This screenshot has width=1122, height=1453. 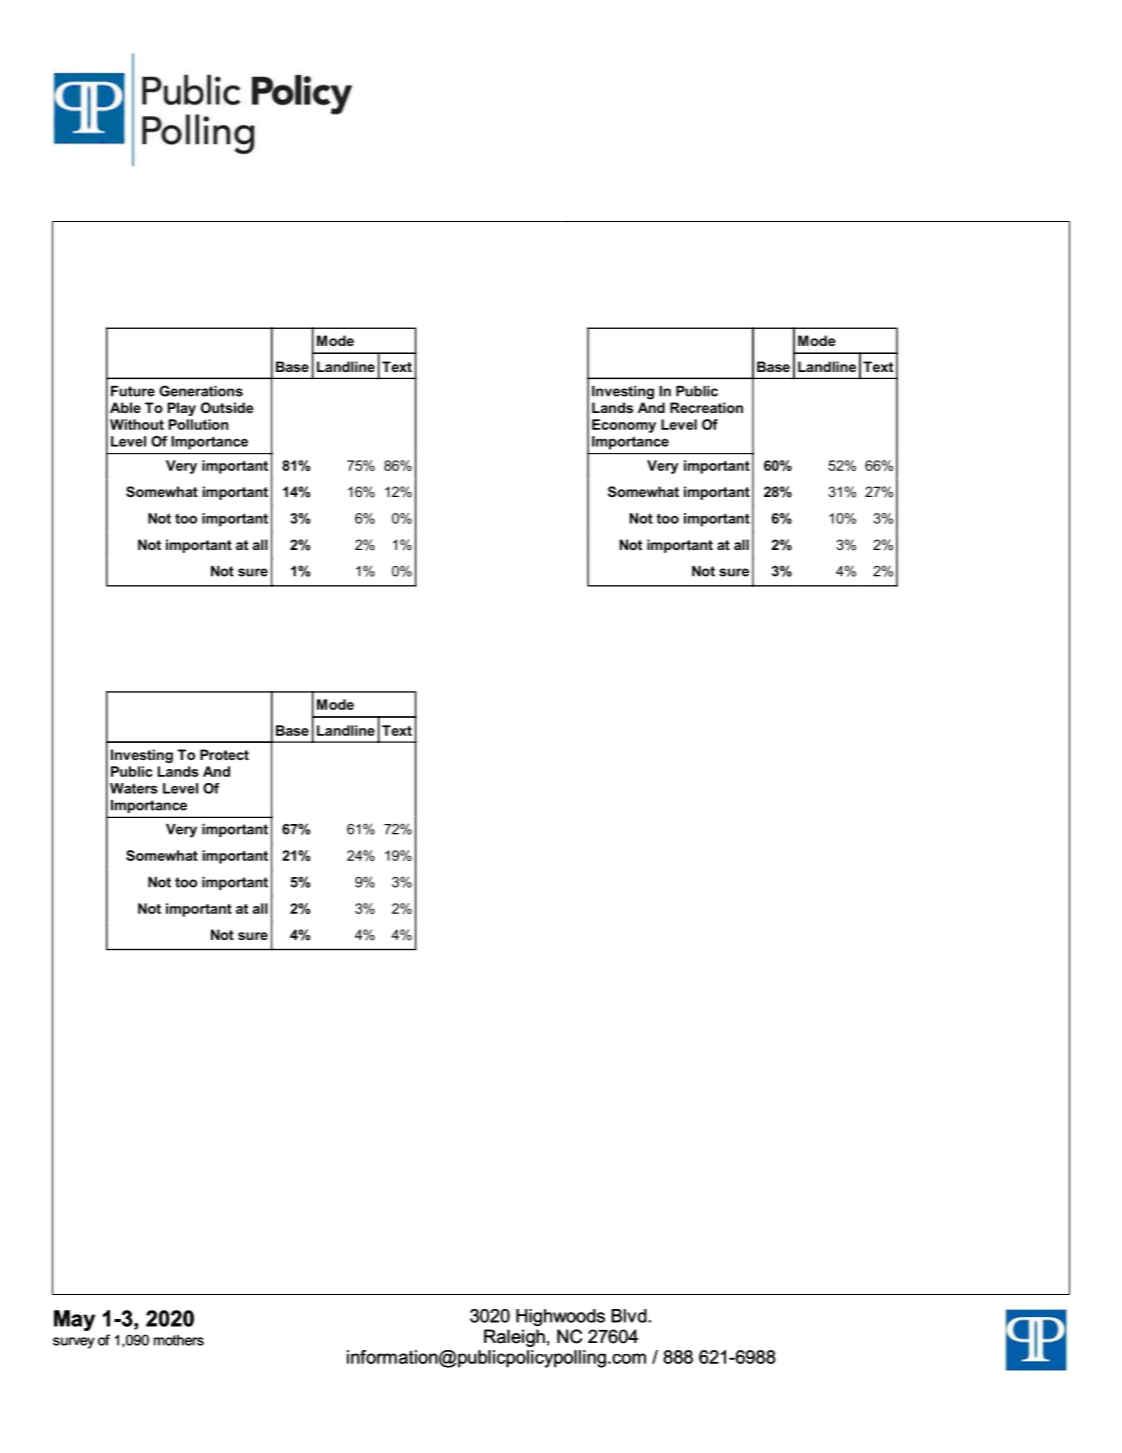 I want to click on Outside, so click(x=227, y=407).
